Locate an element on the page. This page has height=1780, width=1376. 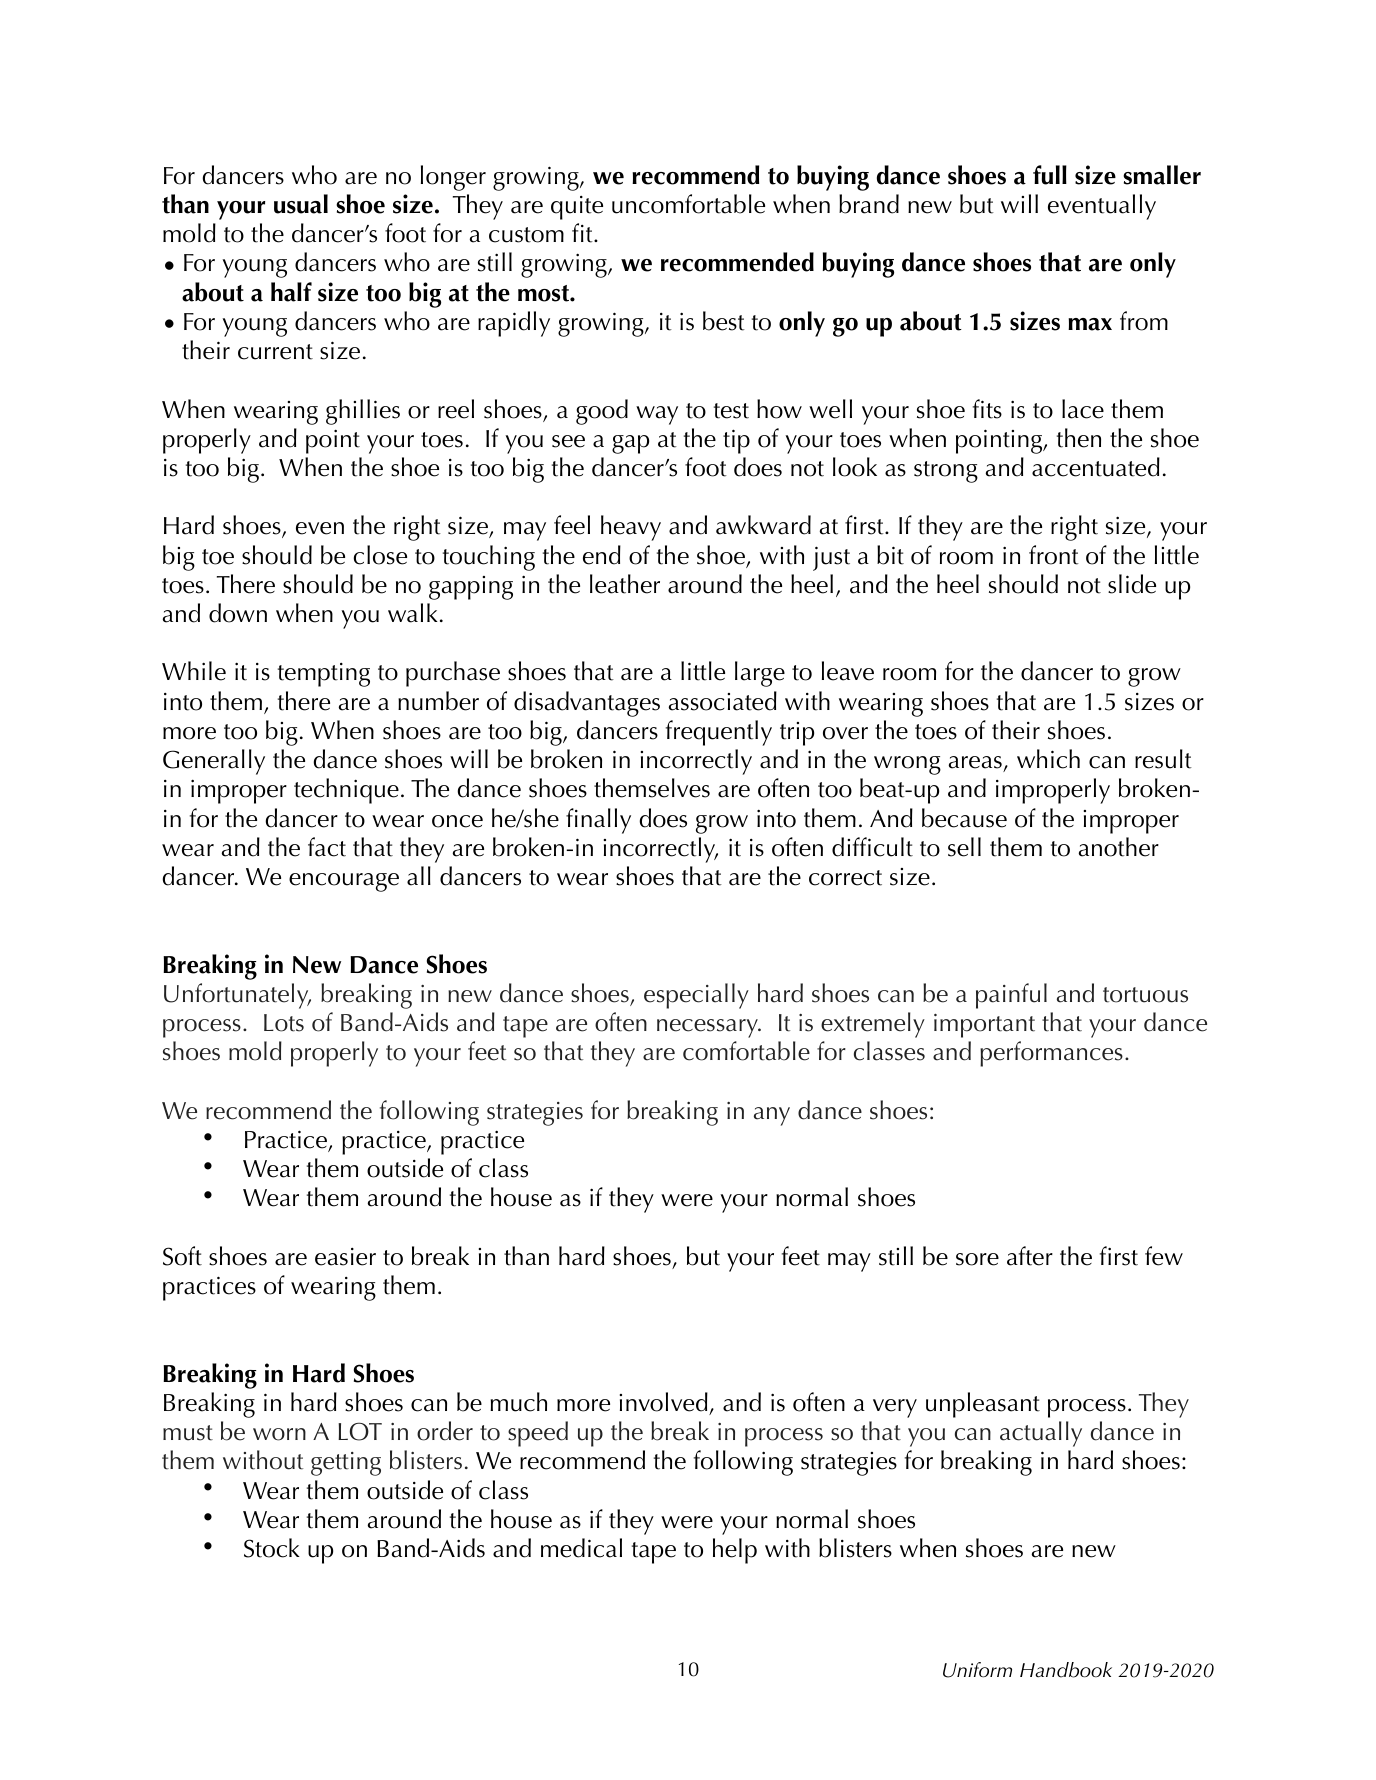
usual is located at coordinates (301, 204).
